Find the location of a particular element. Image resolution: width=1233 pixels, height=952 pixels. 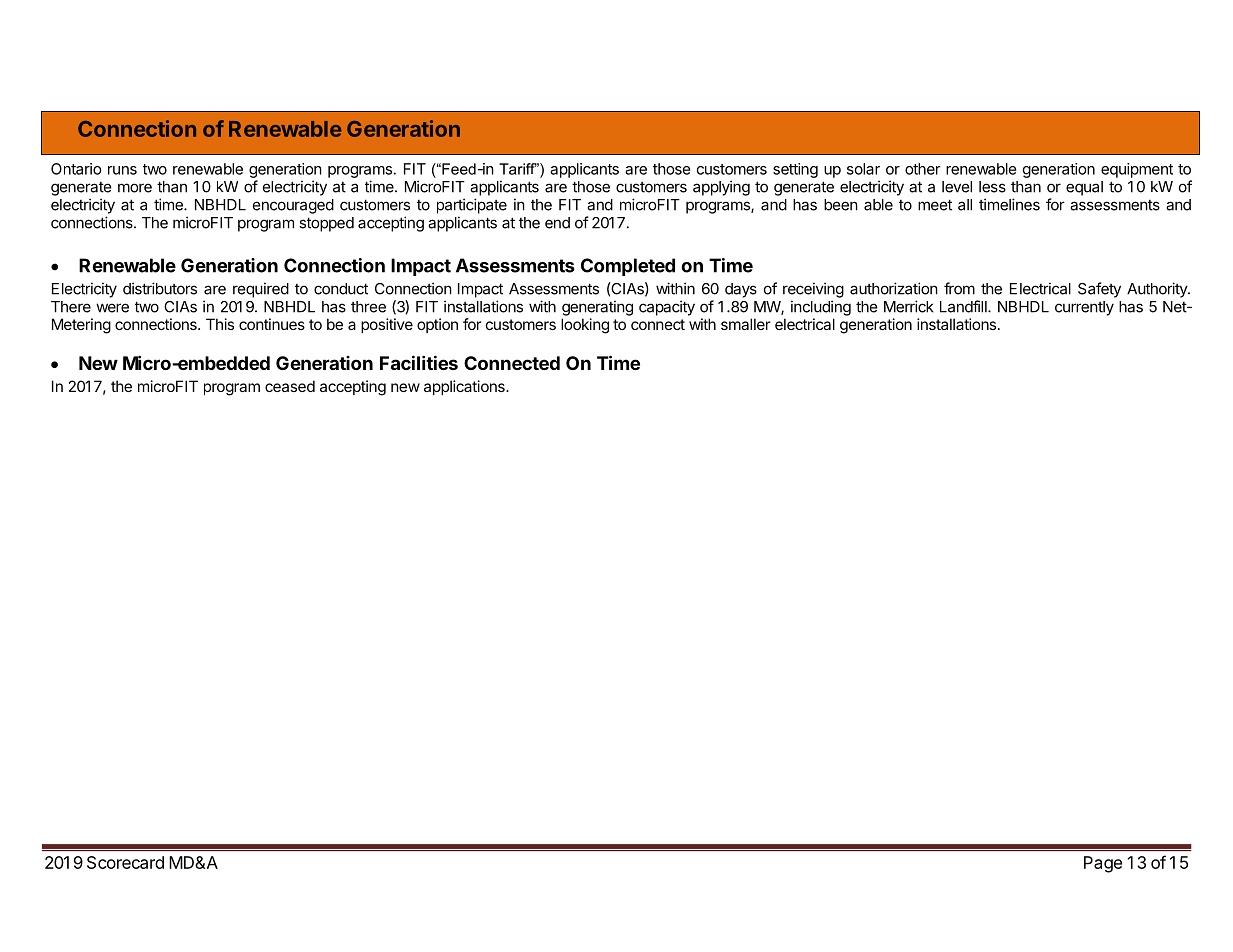

ceased is located at coordinates (290, 386).
